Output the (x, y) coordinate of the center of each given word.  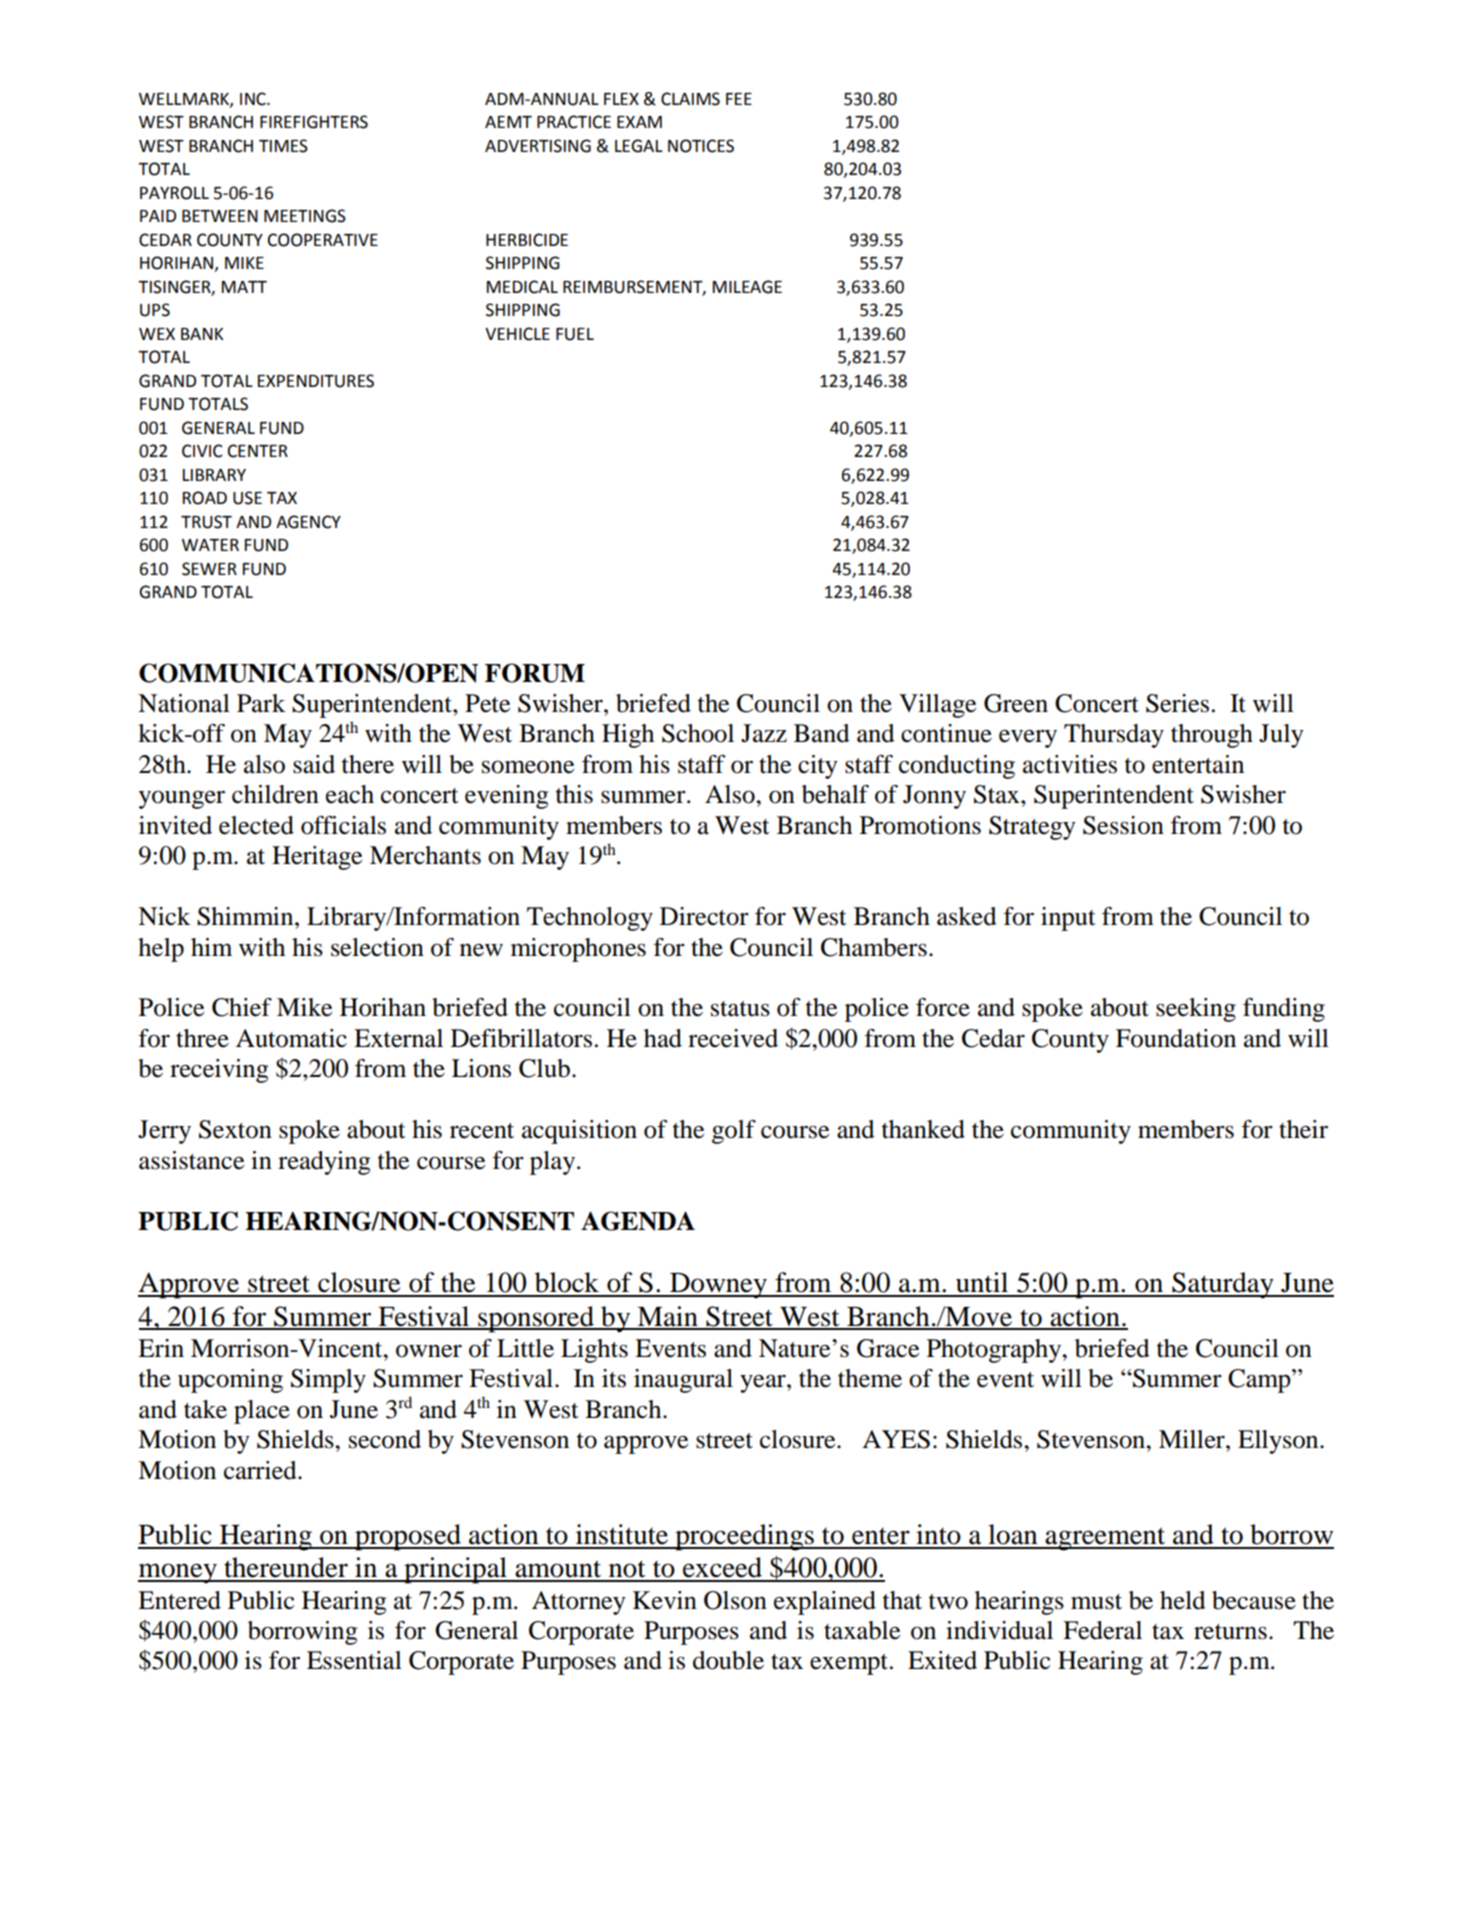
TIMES (283, 146)
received (733, 1038)
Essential (354, 1660)
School (698, 733)
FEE (739, 99)
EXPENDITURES (316, 381)
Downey (718, 1286)
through (1212, 736)
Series (1177, 703)
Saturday (1223, 1285)
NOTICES (701, 146)
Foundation (1176, 1038)
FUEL (575, 334)
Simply (328, 1381)
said (314, 764)
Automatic (291, 1038)
